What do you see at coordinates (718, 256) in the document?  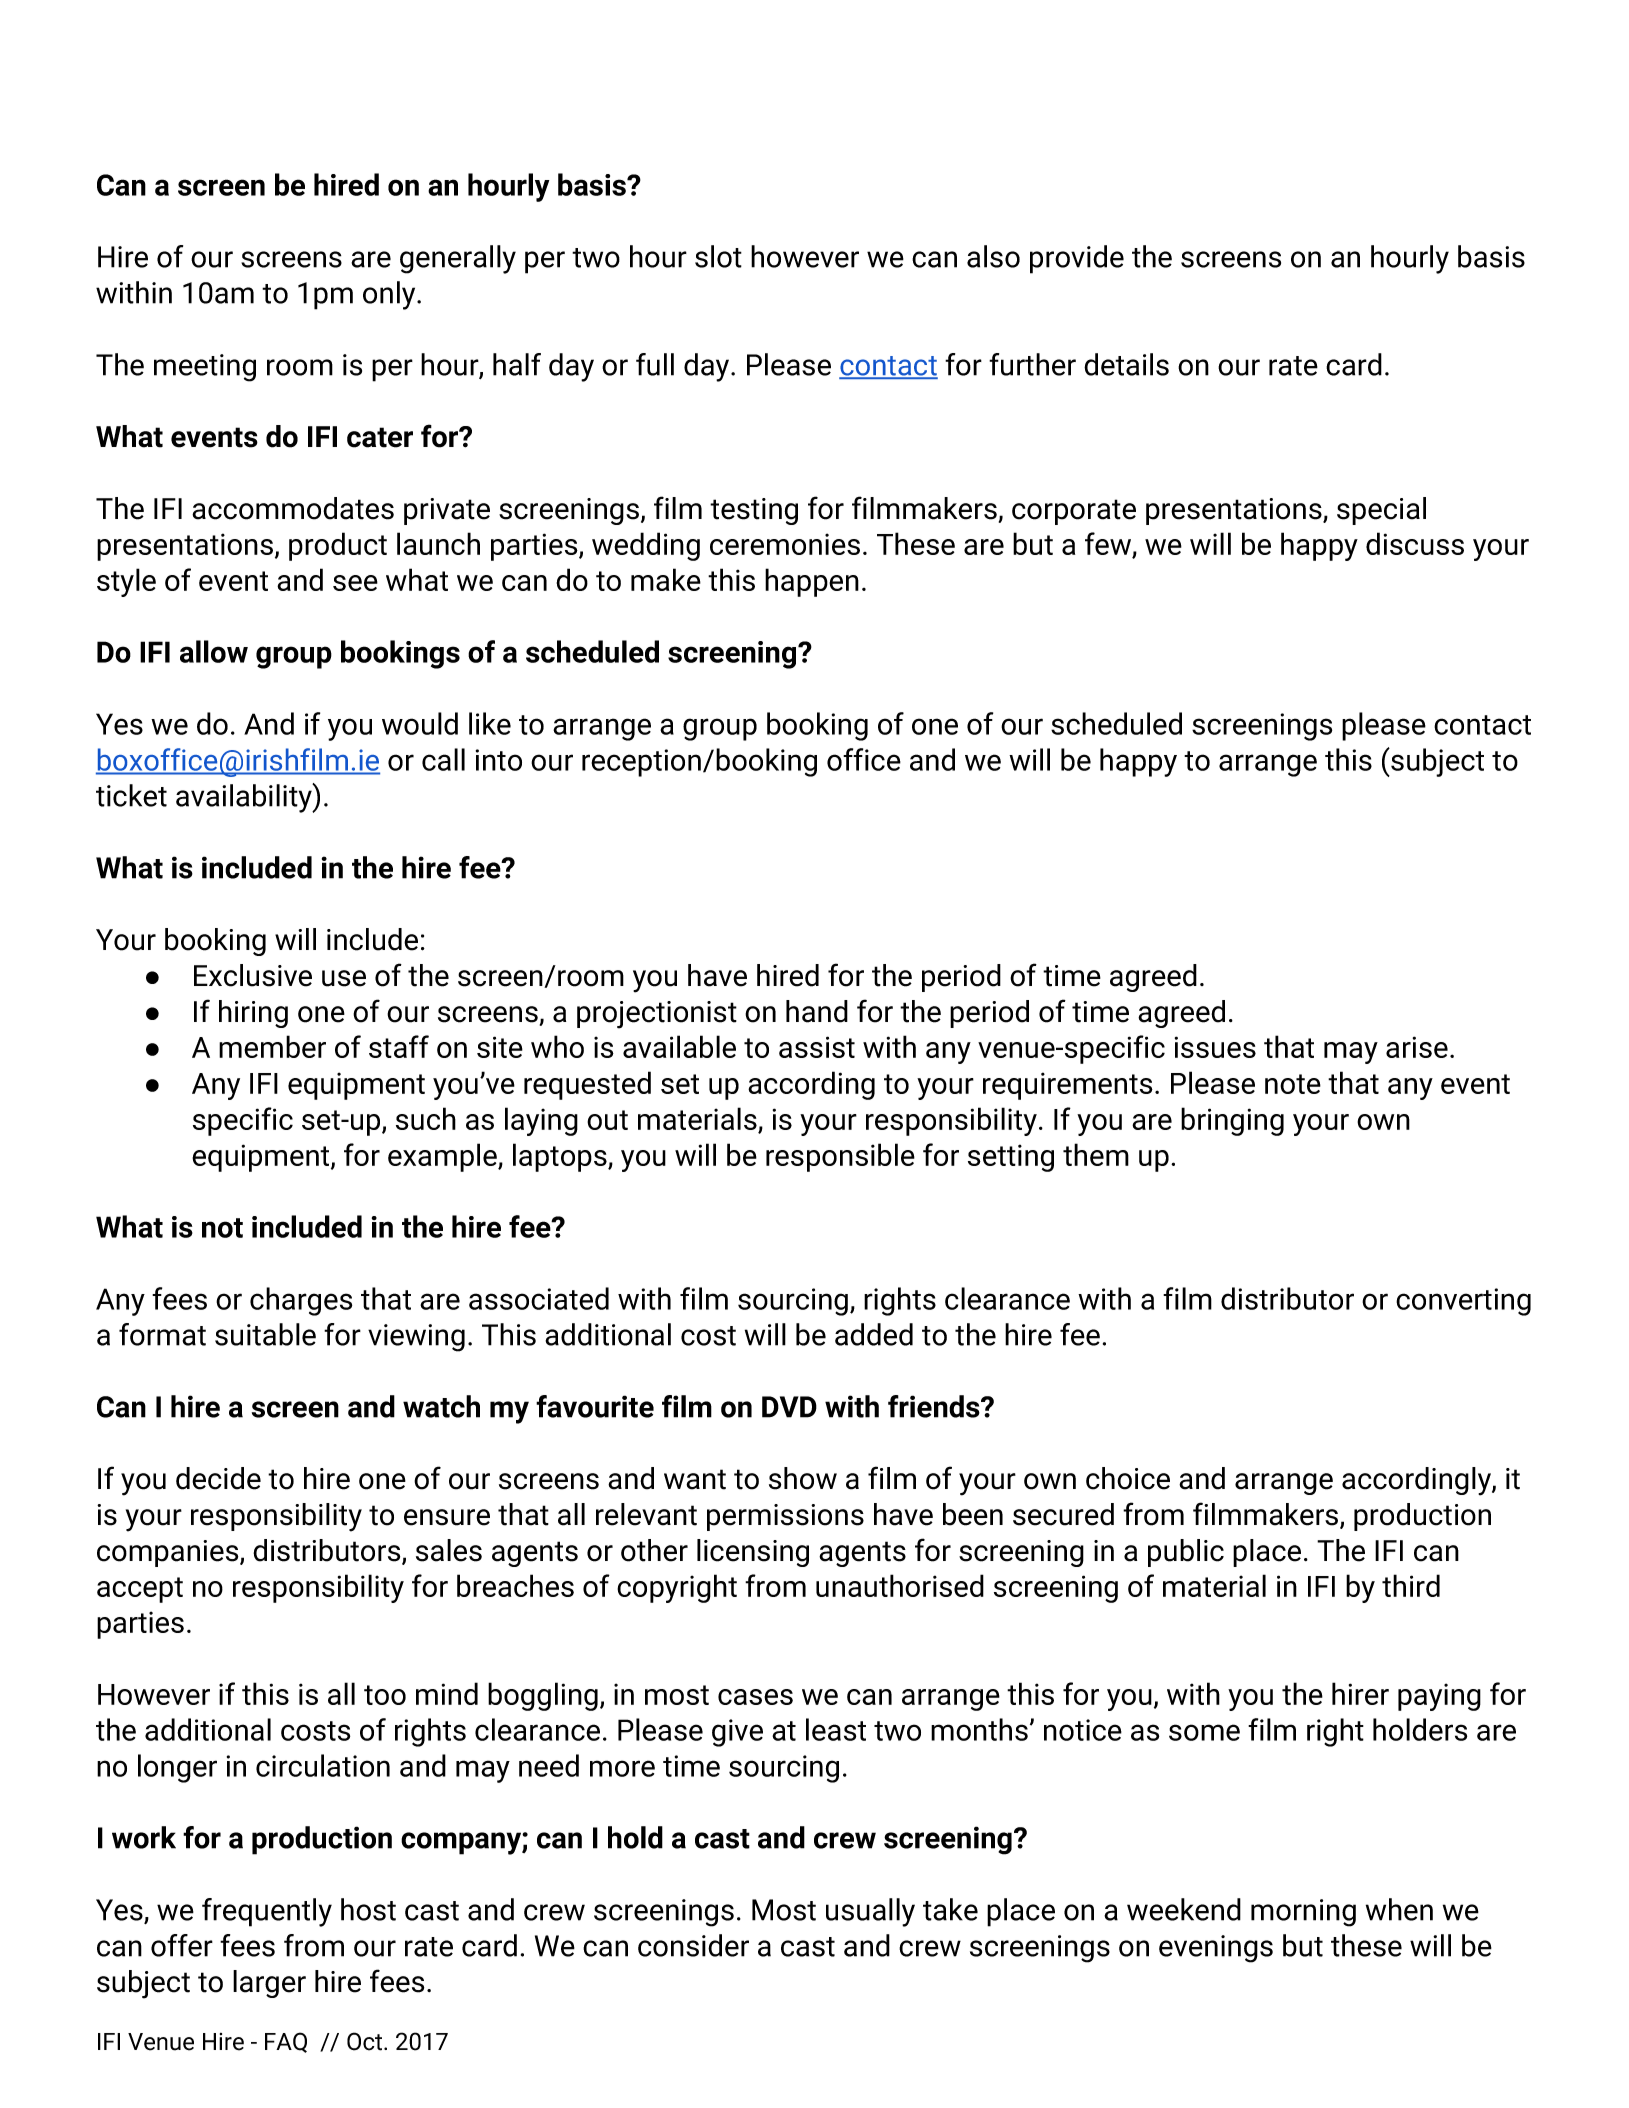 I see `slot` at bounding box center [718, 256].
